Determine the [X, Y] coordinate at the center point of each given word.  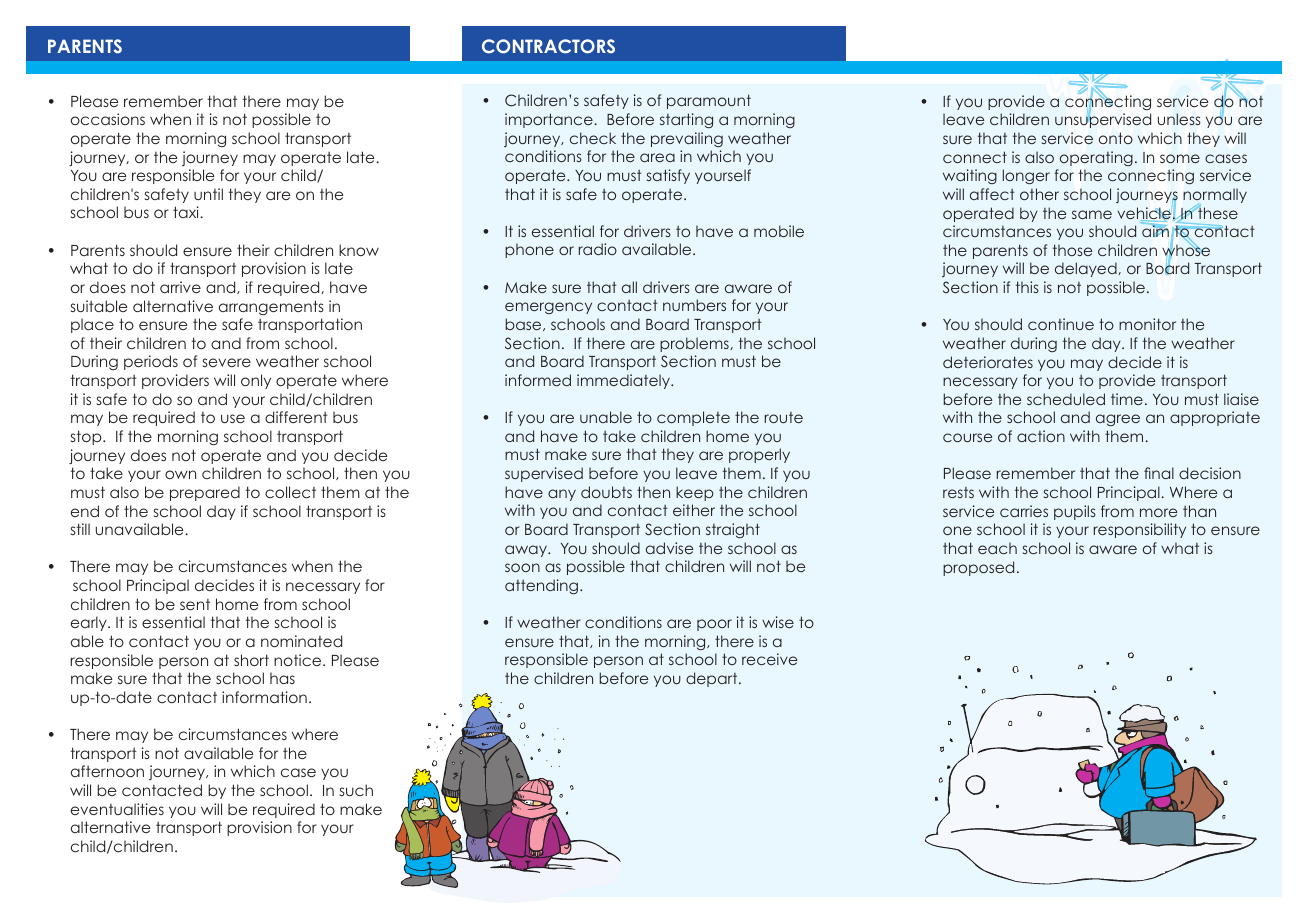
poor [714, 625]
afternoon [107, 771]
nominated [301, 641]
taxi [187, 212]
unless [1179, 119]
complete [693, 418]
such [356, 790]
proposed [978, 568]
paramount [709, 101]
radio [598, 249]
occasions [108, 119]
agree [1118, 420]
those [1072, 250]
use [233, 418]
